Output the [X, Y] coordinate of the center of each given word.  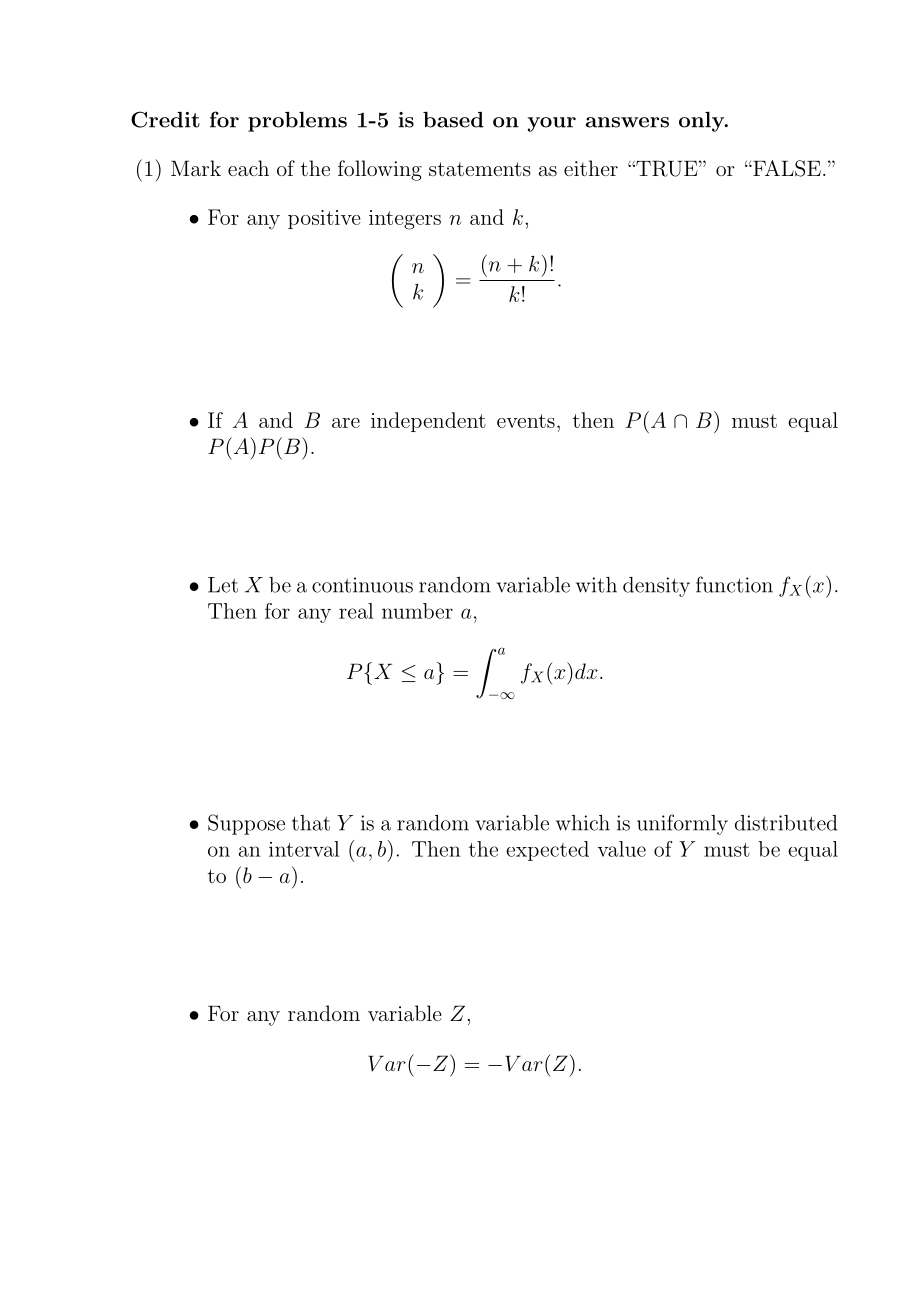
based [453, 120]
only [703, 122]
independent [428, 422]
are [346, 423]
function [734, 584]
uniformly [682, 824]
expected [547, 851]
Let [223, 585]
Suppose [246, 824]
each [248, 168]
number [417, 611]
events [526, 421]
